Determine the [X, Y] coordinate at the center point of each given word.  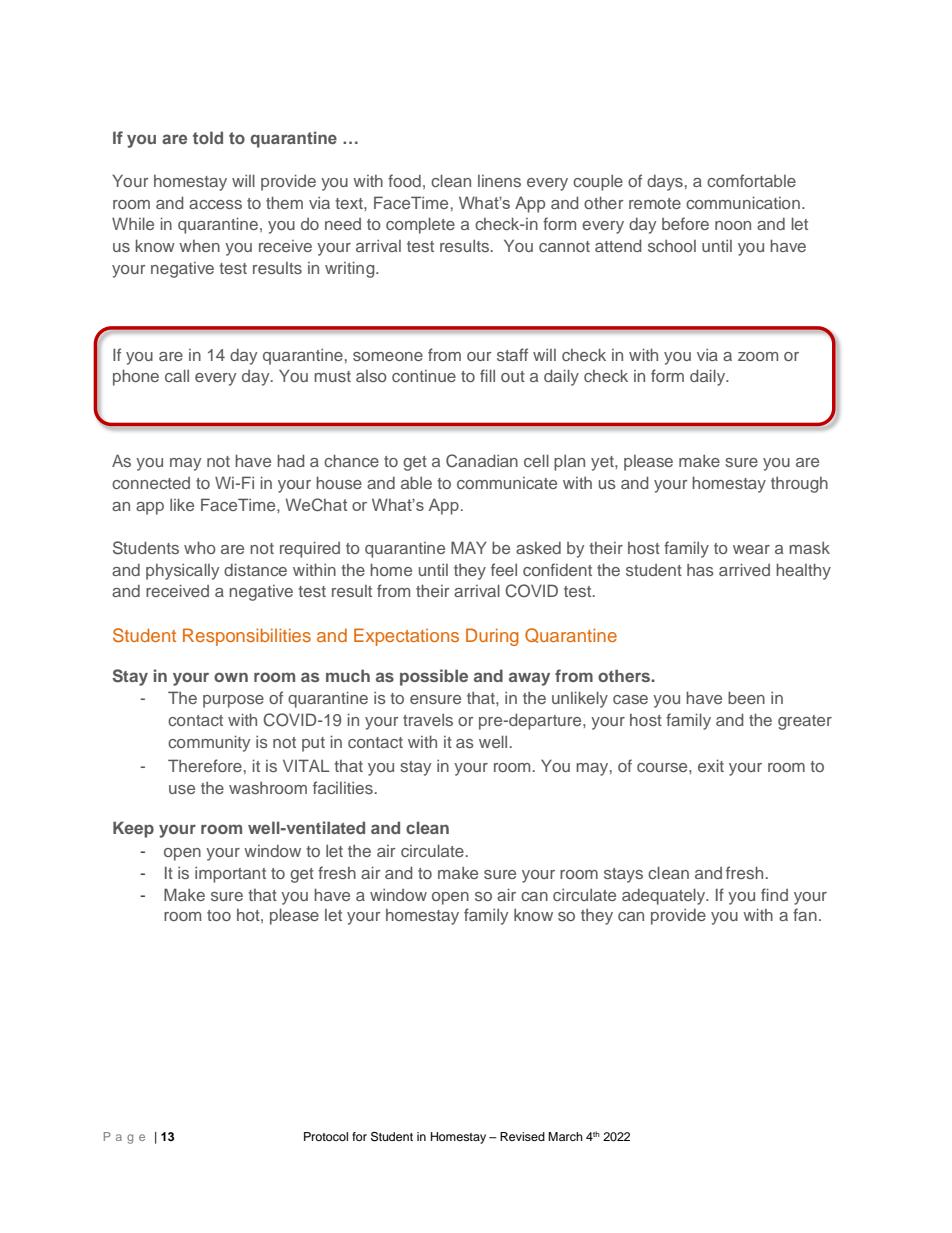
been [746, 697]
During [492, 637]
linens [499, 181]
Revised [522, 1136]
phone [136, 377]
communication [743, 202]
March [565, 1136]
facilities [343, 787]
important [230, 875]
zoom [758, 356]
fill [487, 375]
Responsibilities [247, 637]
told [208, 137]
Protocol [326, 1136]
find [774, 894]
